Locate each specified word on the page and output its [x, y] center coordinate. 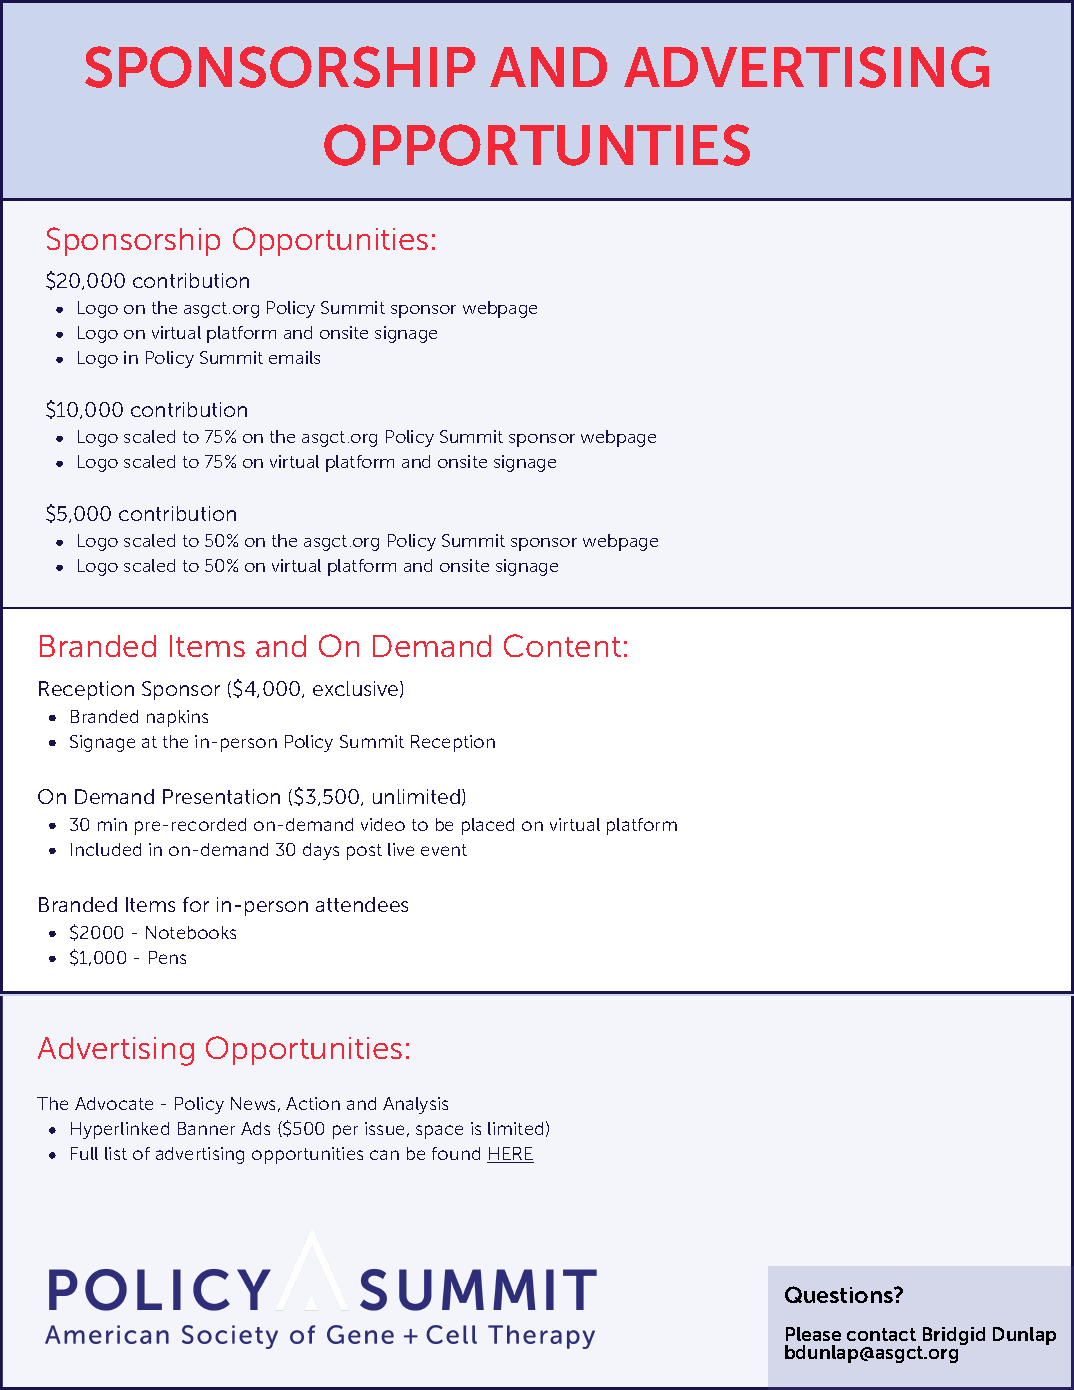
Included [106, 849]
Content [562, 645]
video [383, 824]
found [456, 1153]
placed [488, 826]
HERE [510, 1155]
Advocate [114, 1103]
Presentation [221, 796]
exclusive [357, 689]
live [401, 849]
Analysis [415, 1105]
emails [294, 357]
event [444, 850]
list [116, 1153]
